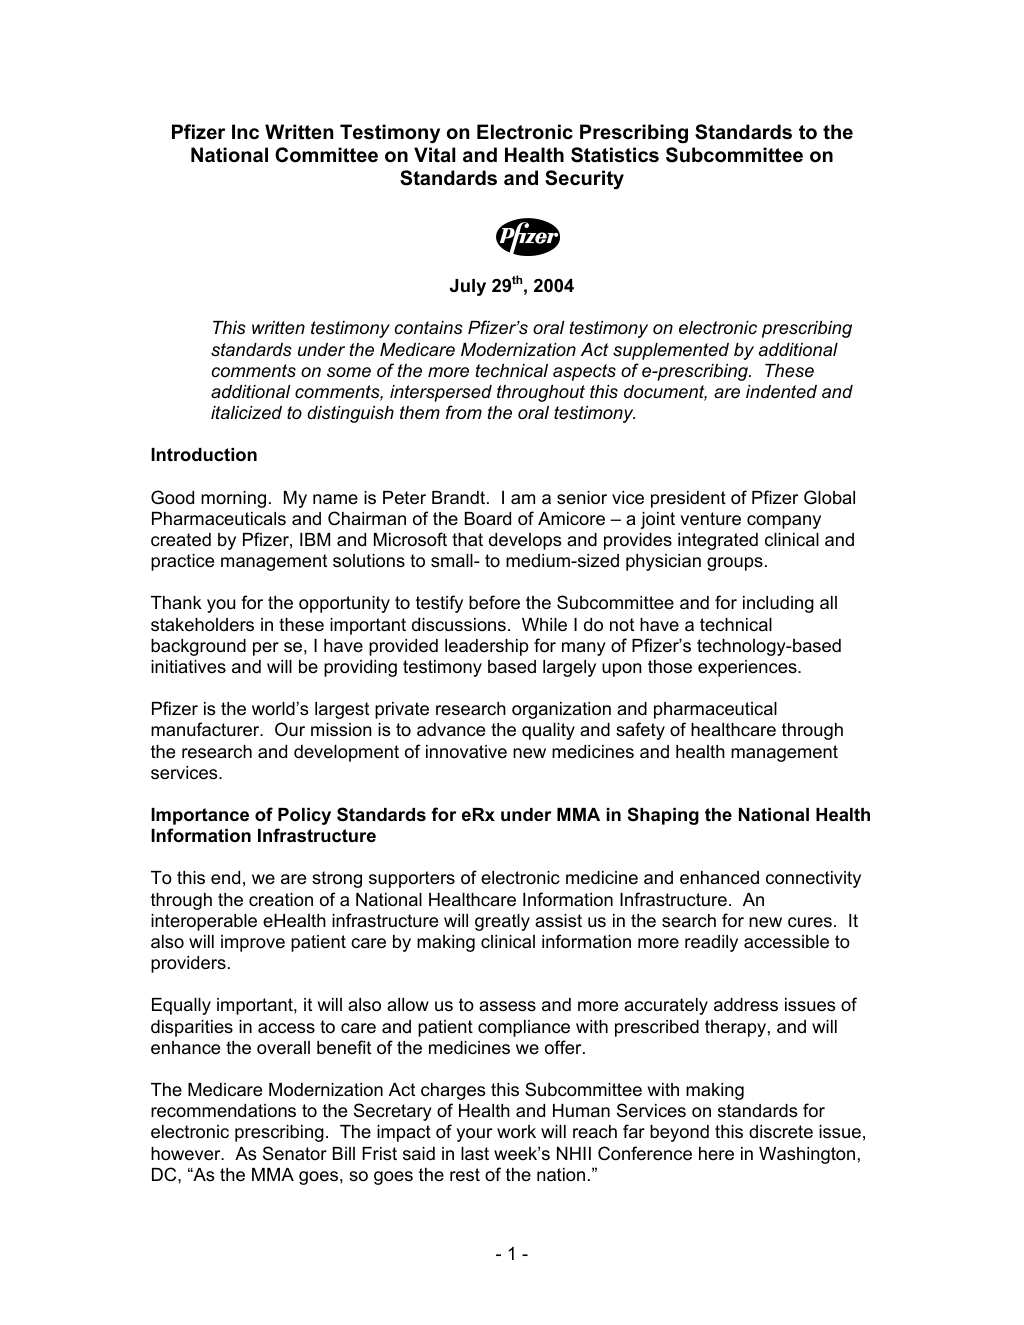  What do you see at coordinates (516, 1132) in the page?
I see `work` at bounding box center [516, 1132].
